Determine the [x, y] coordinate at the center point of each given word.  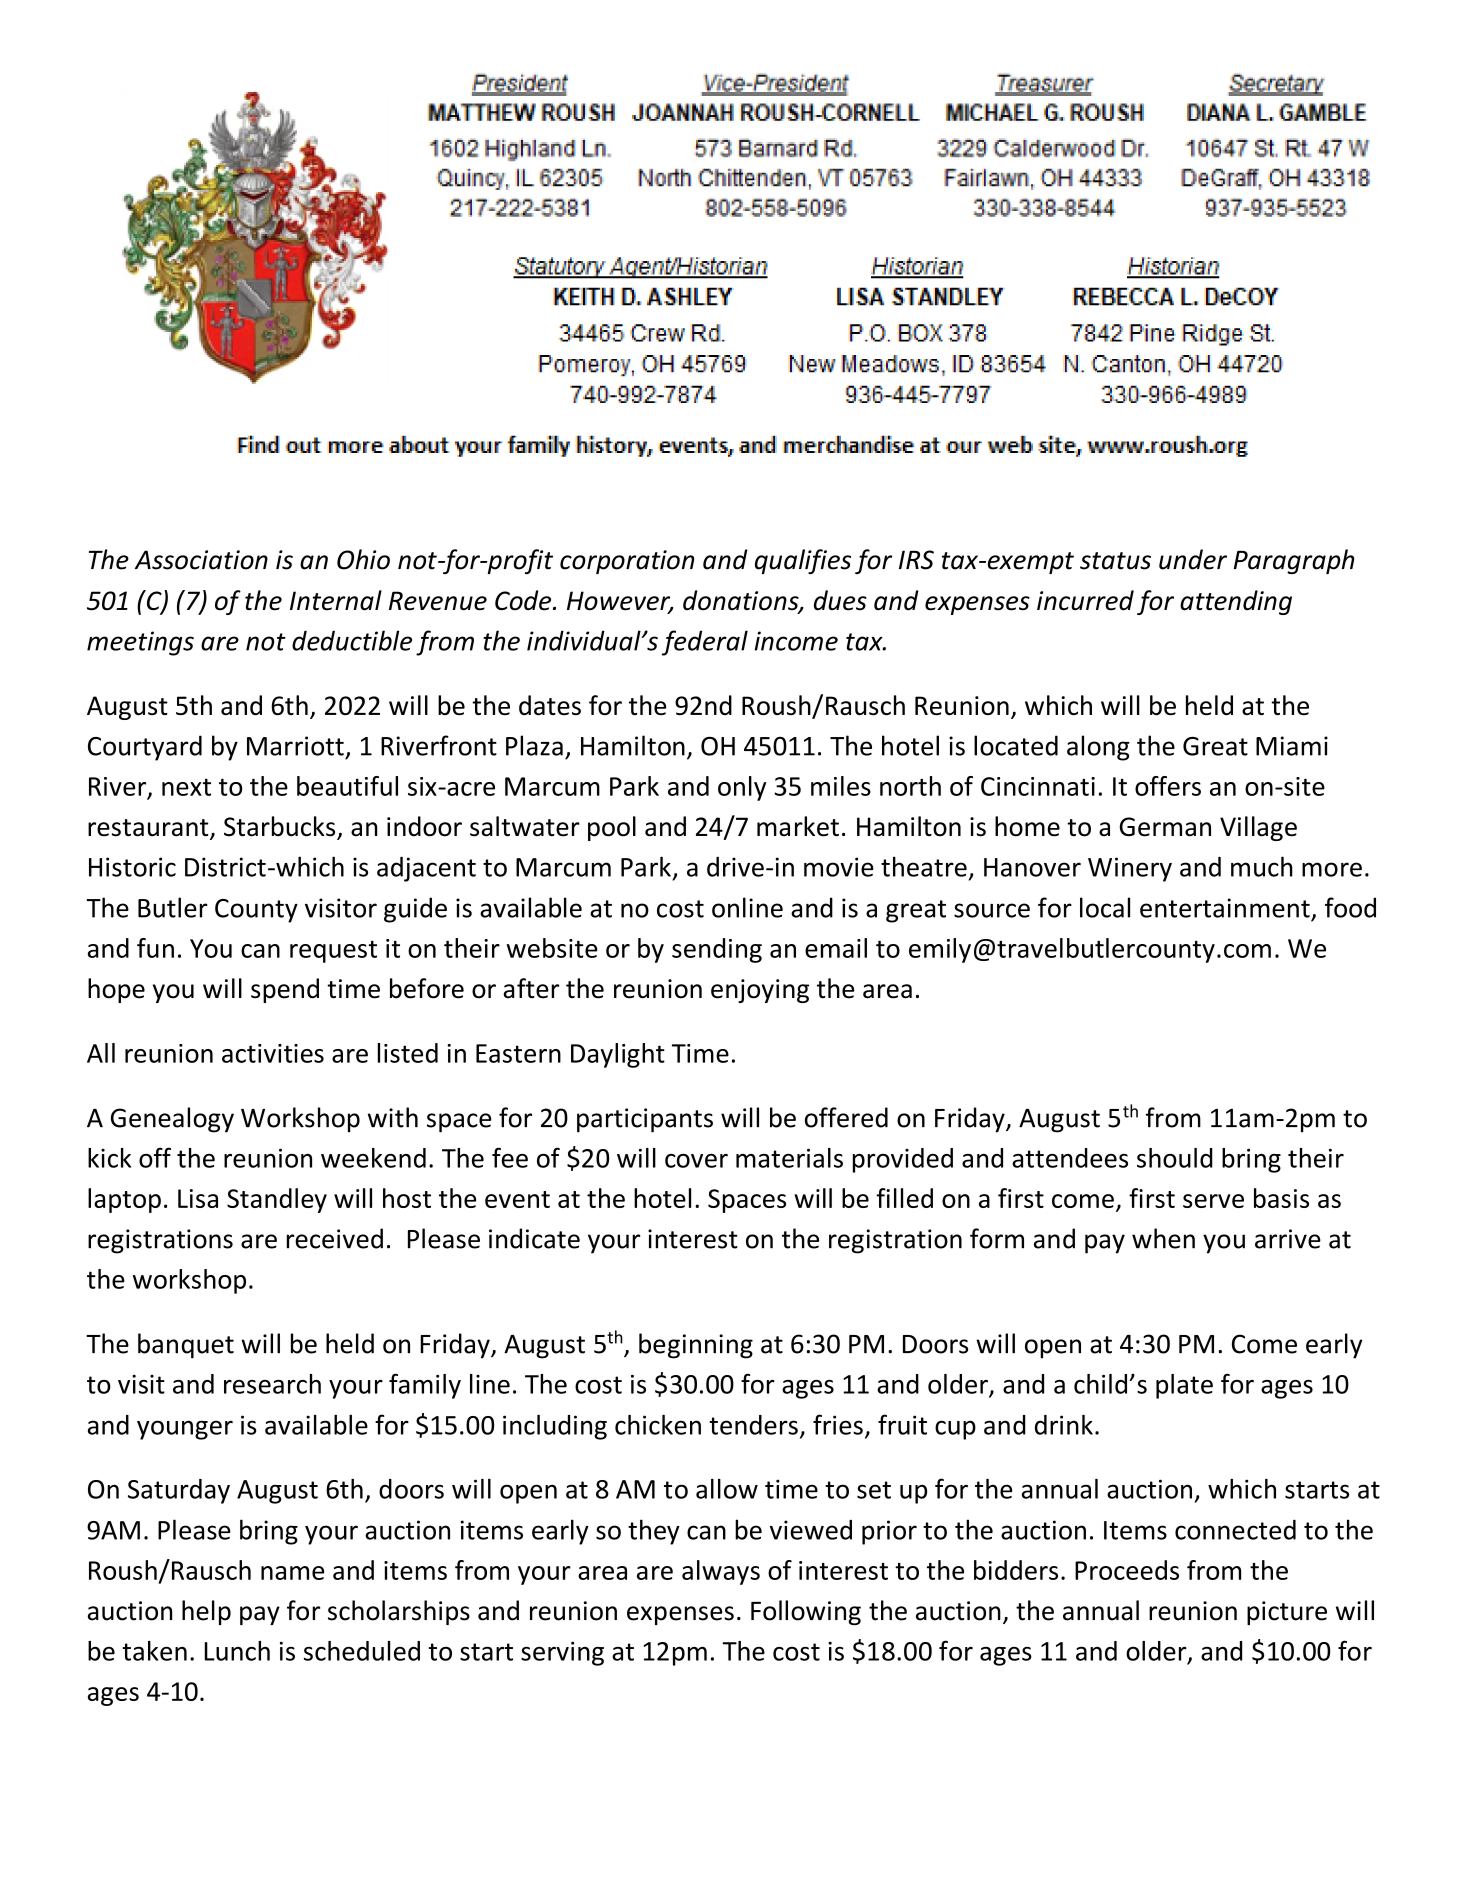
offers [1168, 786]
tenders [753, 1425]
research [272, 1384]
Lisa [198, 1198]
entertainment [1225, 908]
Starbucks [281, 827]
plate [1184, 1386]
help [206, 1612]
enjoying [760, 991]
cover [696, 1161]
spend [285, 990]
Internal [336, 600]
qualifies [803, 561]
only [742, 788]
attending [1236, 602]
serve [1213, 1201]
